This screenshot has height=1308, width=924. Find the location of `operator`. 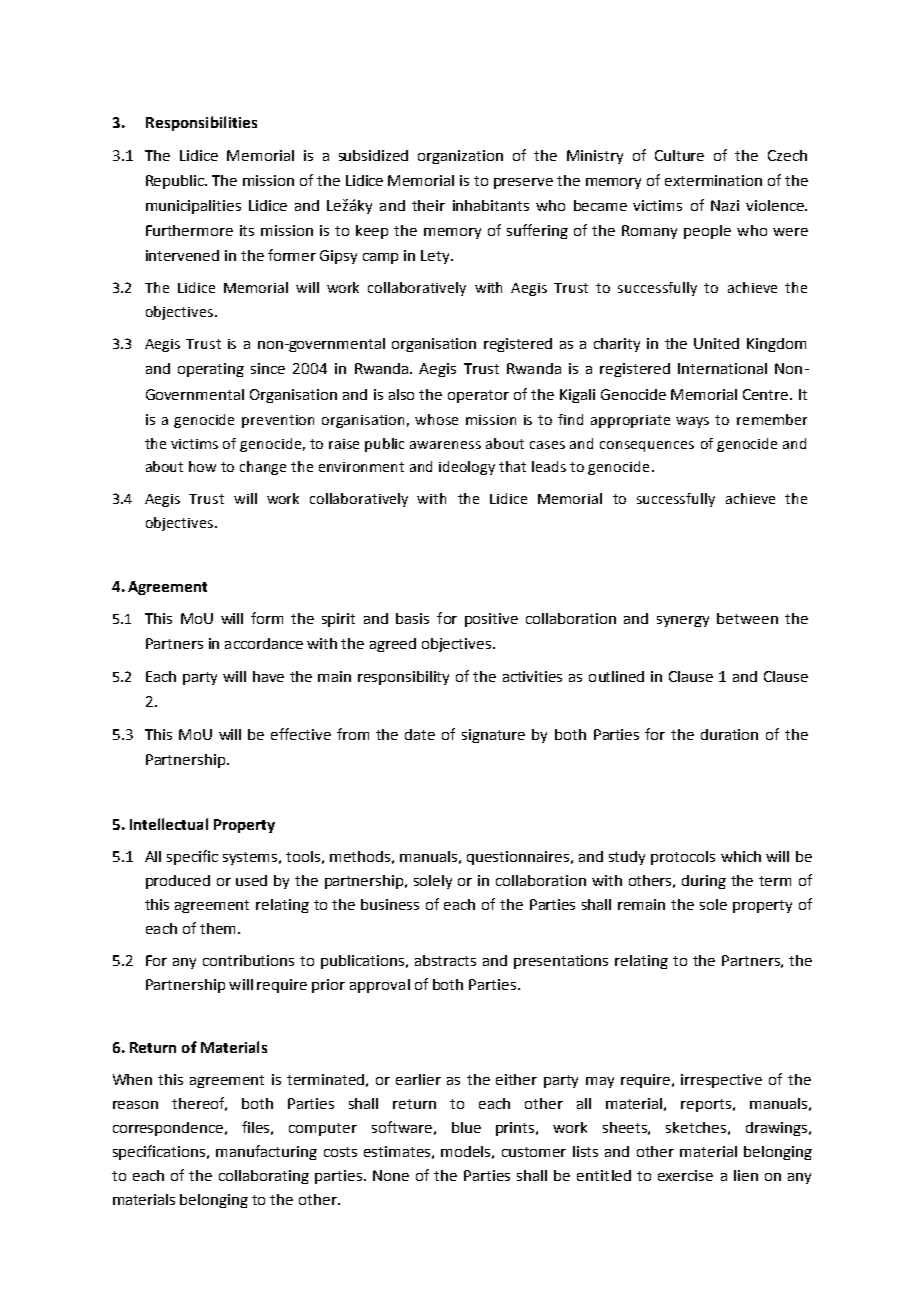

operator is located at coordinates (478, 396).
